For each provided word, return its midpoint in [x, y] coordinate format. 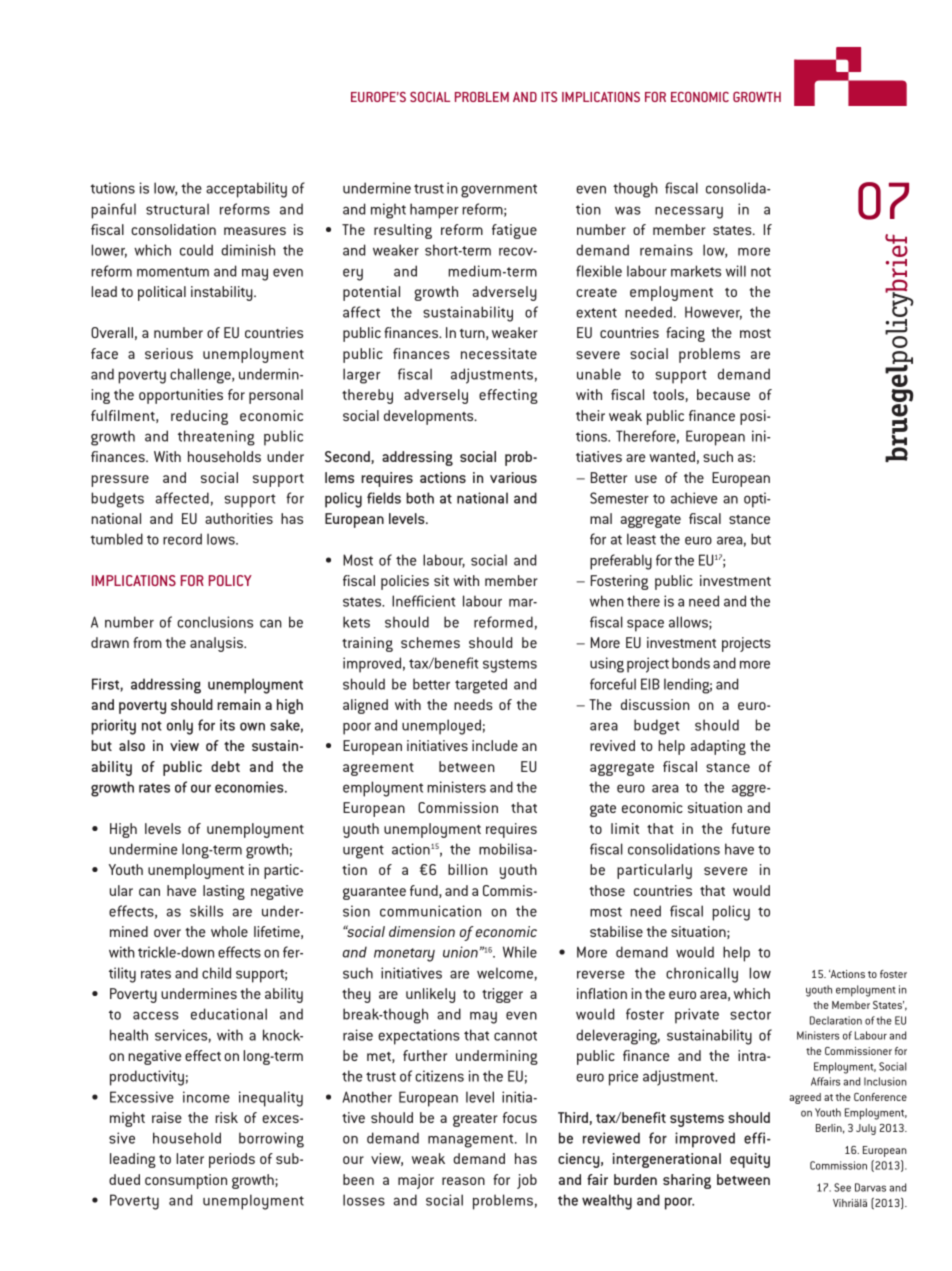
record [182, 539]
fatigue [514, 231]
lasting [224, 892]
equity [750, 1160]
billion [468, 869]
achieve [694, 498]
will [736, 271]
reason [463, 1181]
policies [405, 582]
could [196, 250]
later [190, 1158]
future [750, 828]
